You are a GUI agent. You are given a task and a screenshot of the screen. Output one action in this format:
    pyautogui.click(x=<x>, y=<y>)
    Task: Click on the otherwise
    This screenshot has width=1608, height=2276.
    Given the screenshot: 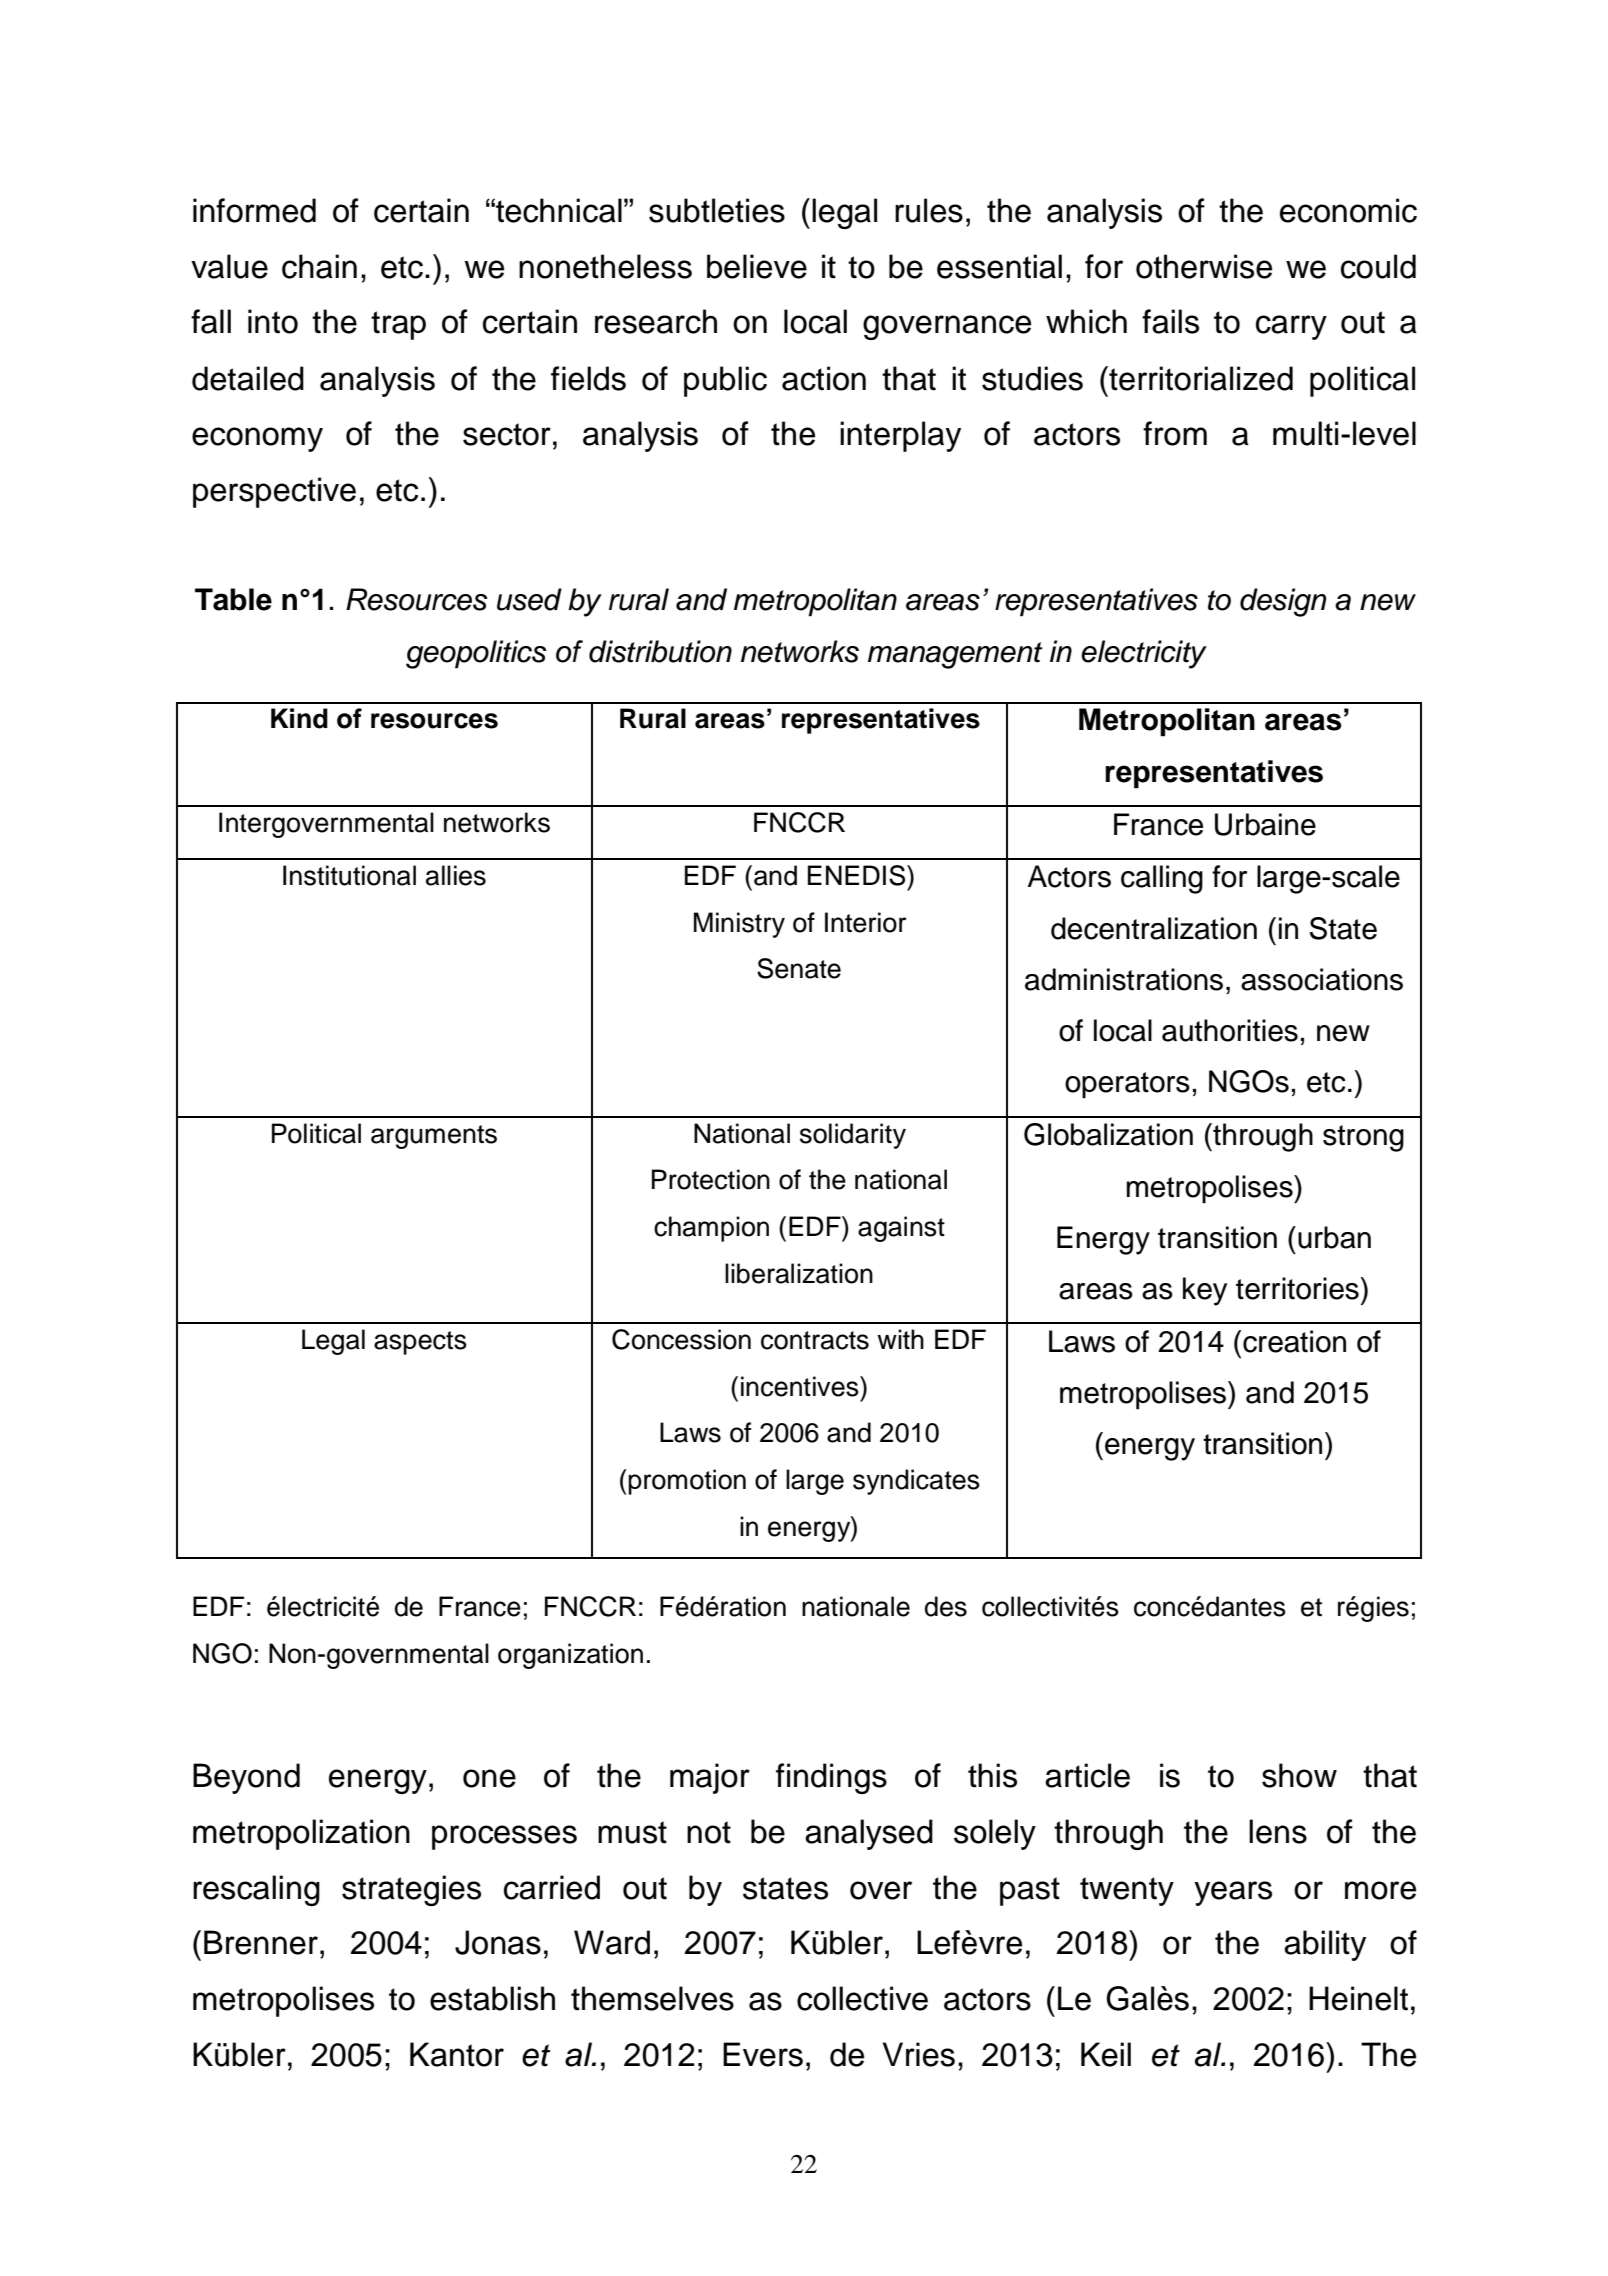 What is the action you would take?
    pyautogui.click(x=1204, y=266)
